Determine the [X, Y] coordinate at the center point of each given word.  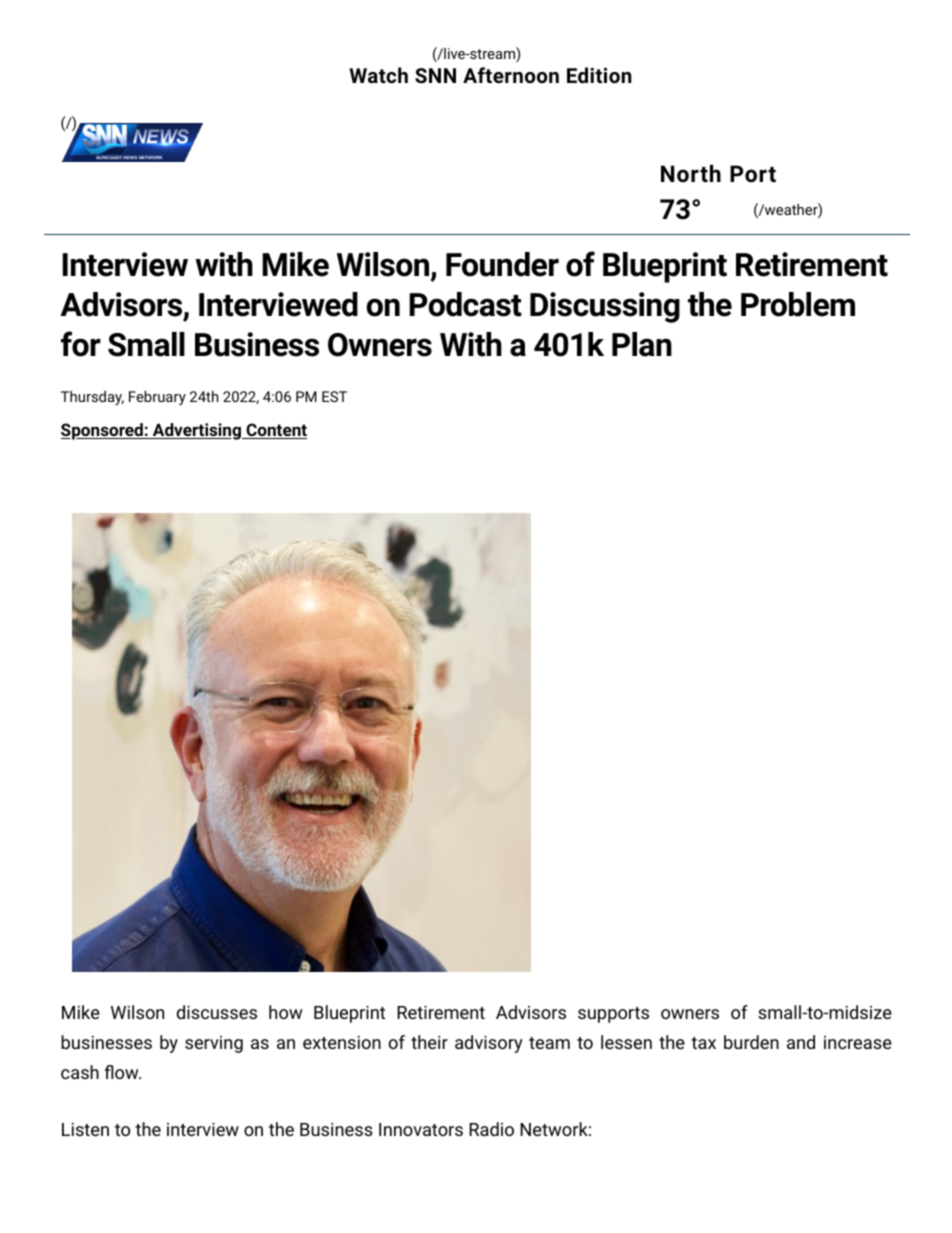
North [691, 173]
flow [123, 1072]
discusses [217, 1012]
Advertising [197, 431]
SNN [435, 75]
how [285, 1012]
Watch [378, 75]
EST [334, 396]
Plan [642, 344]
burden [751, 1042]
